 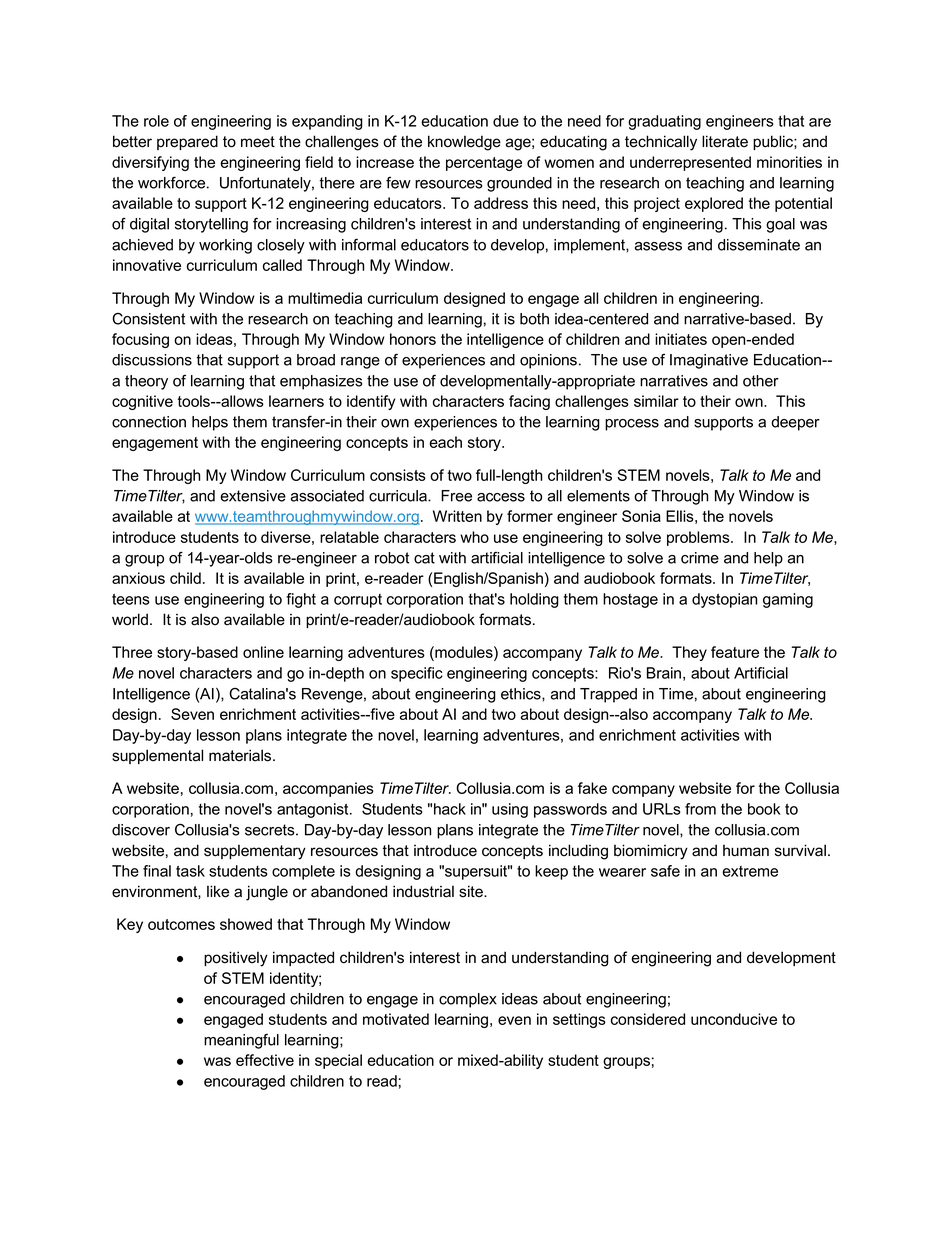 I want to click on materials, so click(x=241, y=755).
